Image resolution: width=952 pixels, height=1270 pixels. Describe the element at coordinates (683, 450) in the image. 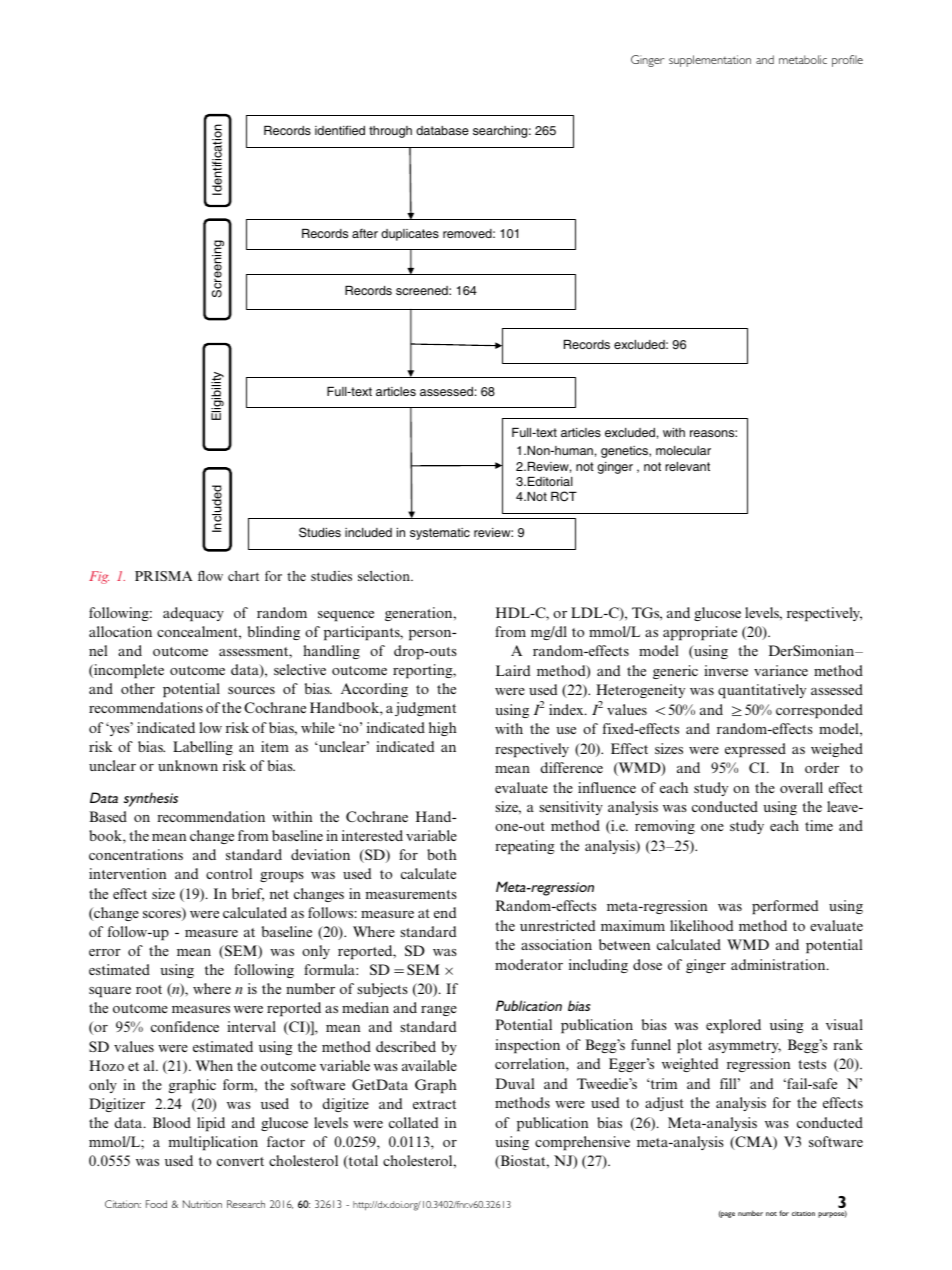

I see `molecular` at that location.
